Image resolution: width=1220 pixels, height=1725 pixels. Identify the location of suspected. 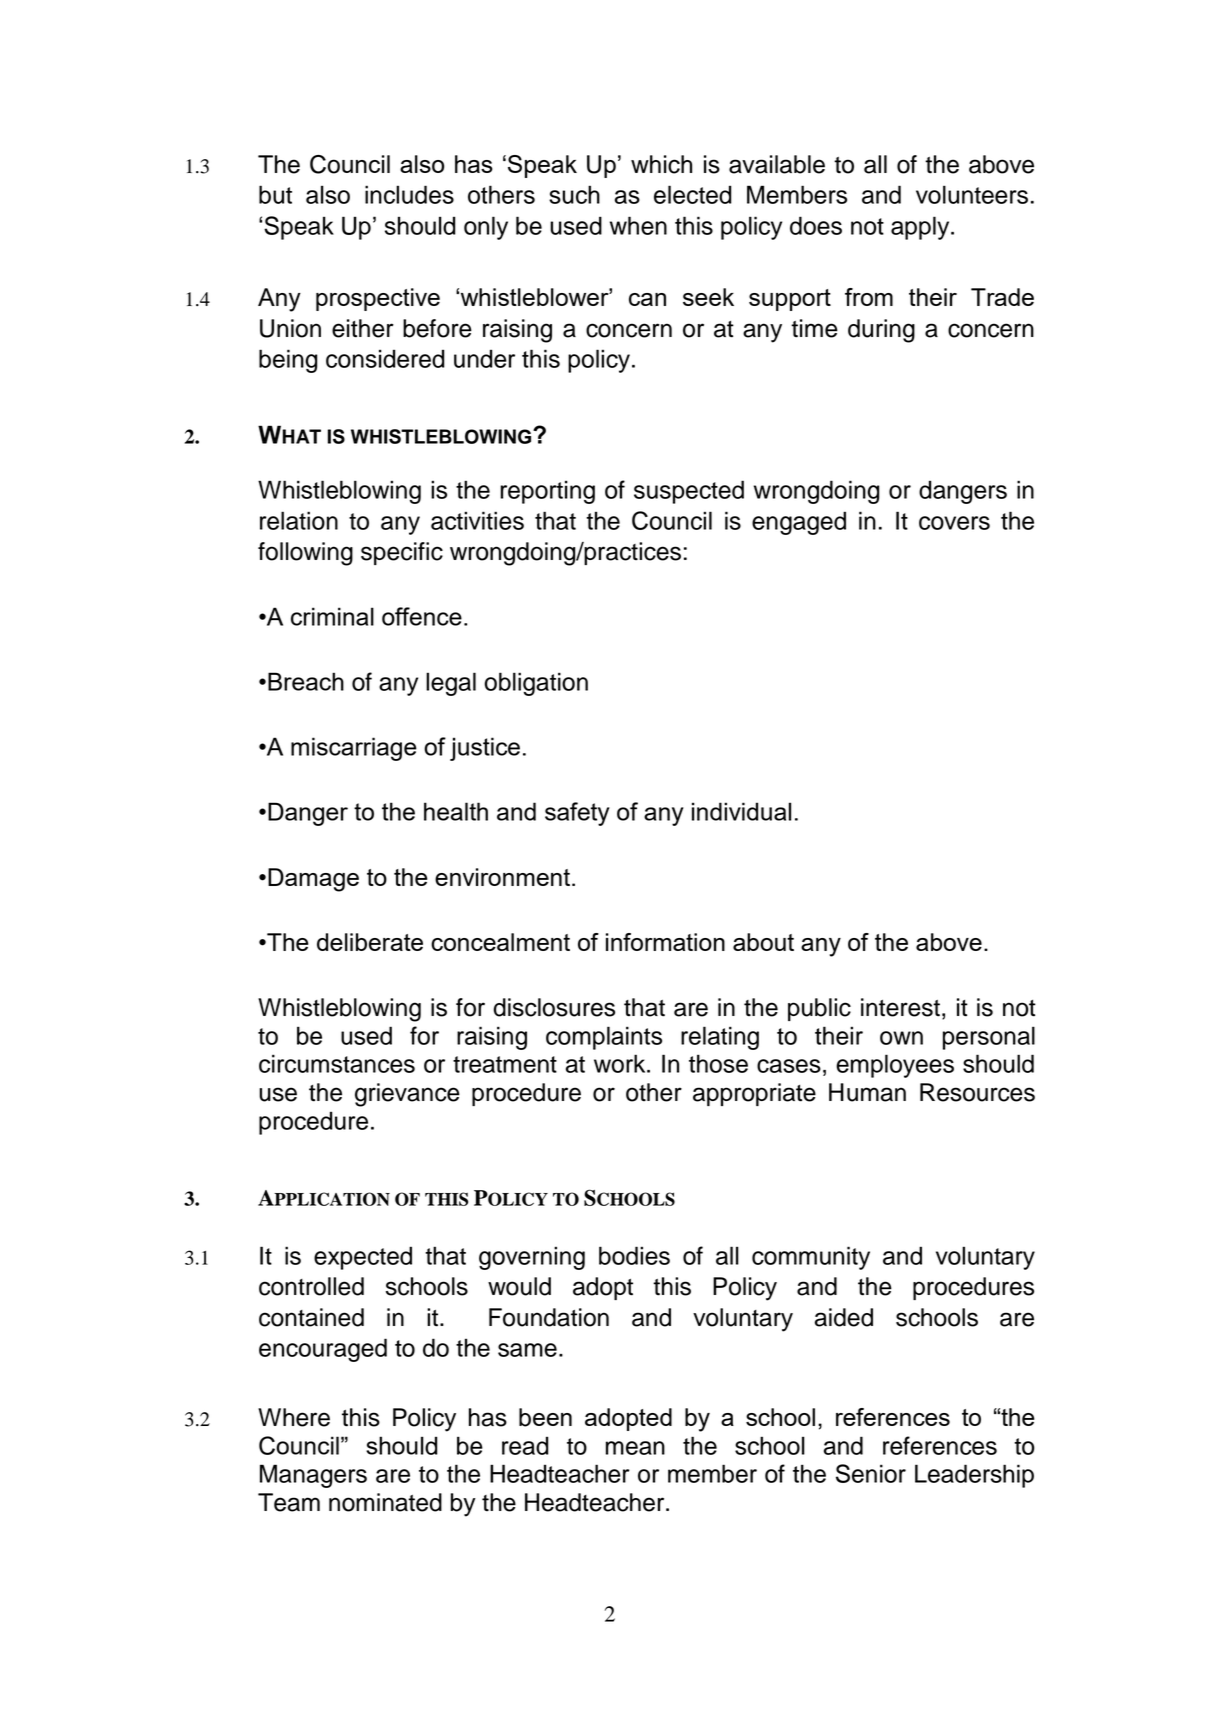
(689, 492).
